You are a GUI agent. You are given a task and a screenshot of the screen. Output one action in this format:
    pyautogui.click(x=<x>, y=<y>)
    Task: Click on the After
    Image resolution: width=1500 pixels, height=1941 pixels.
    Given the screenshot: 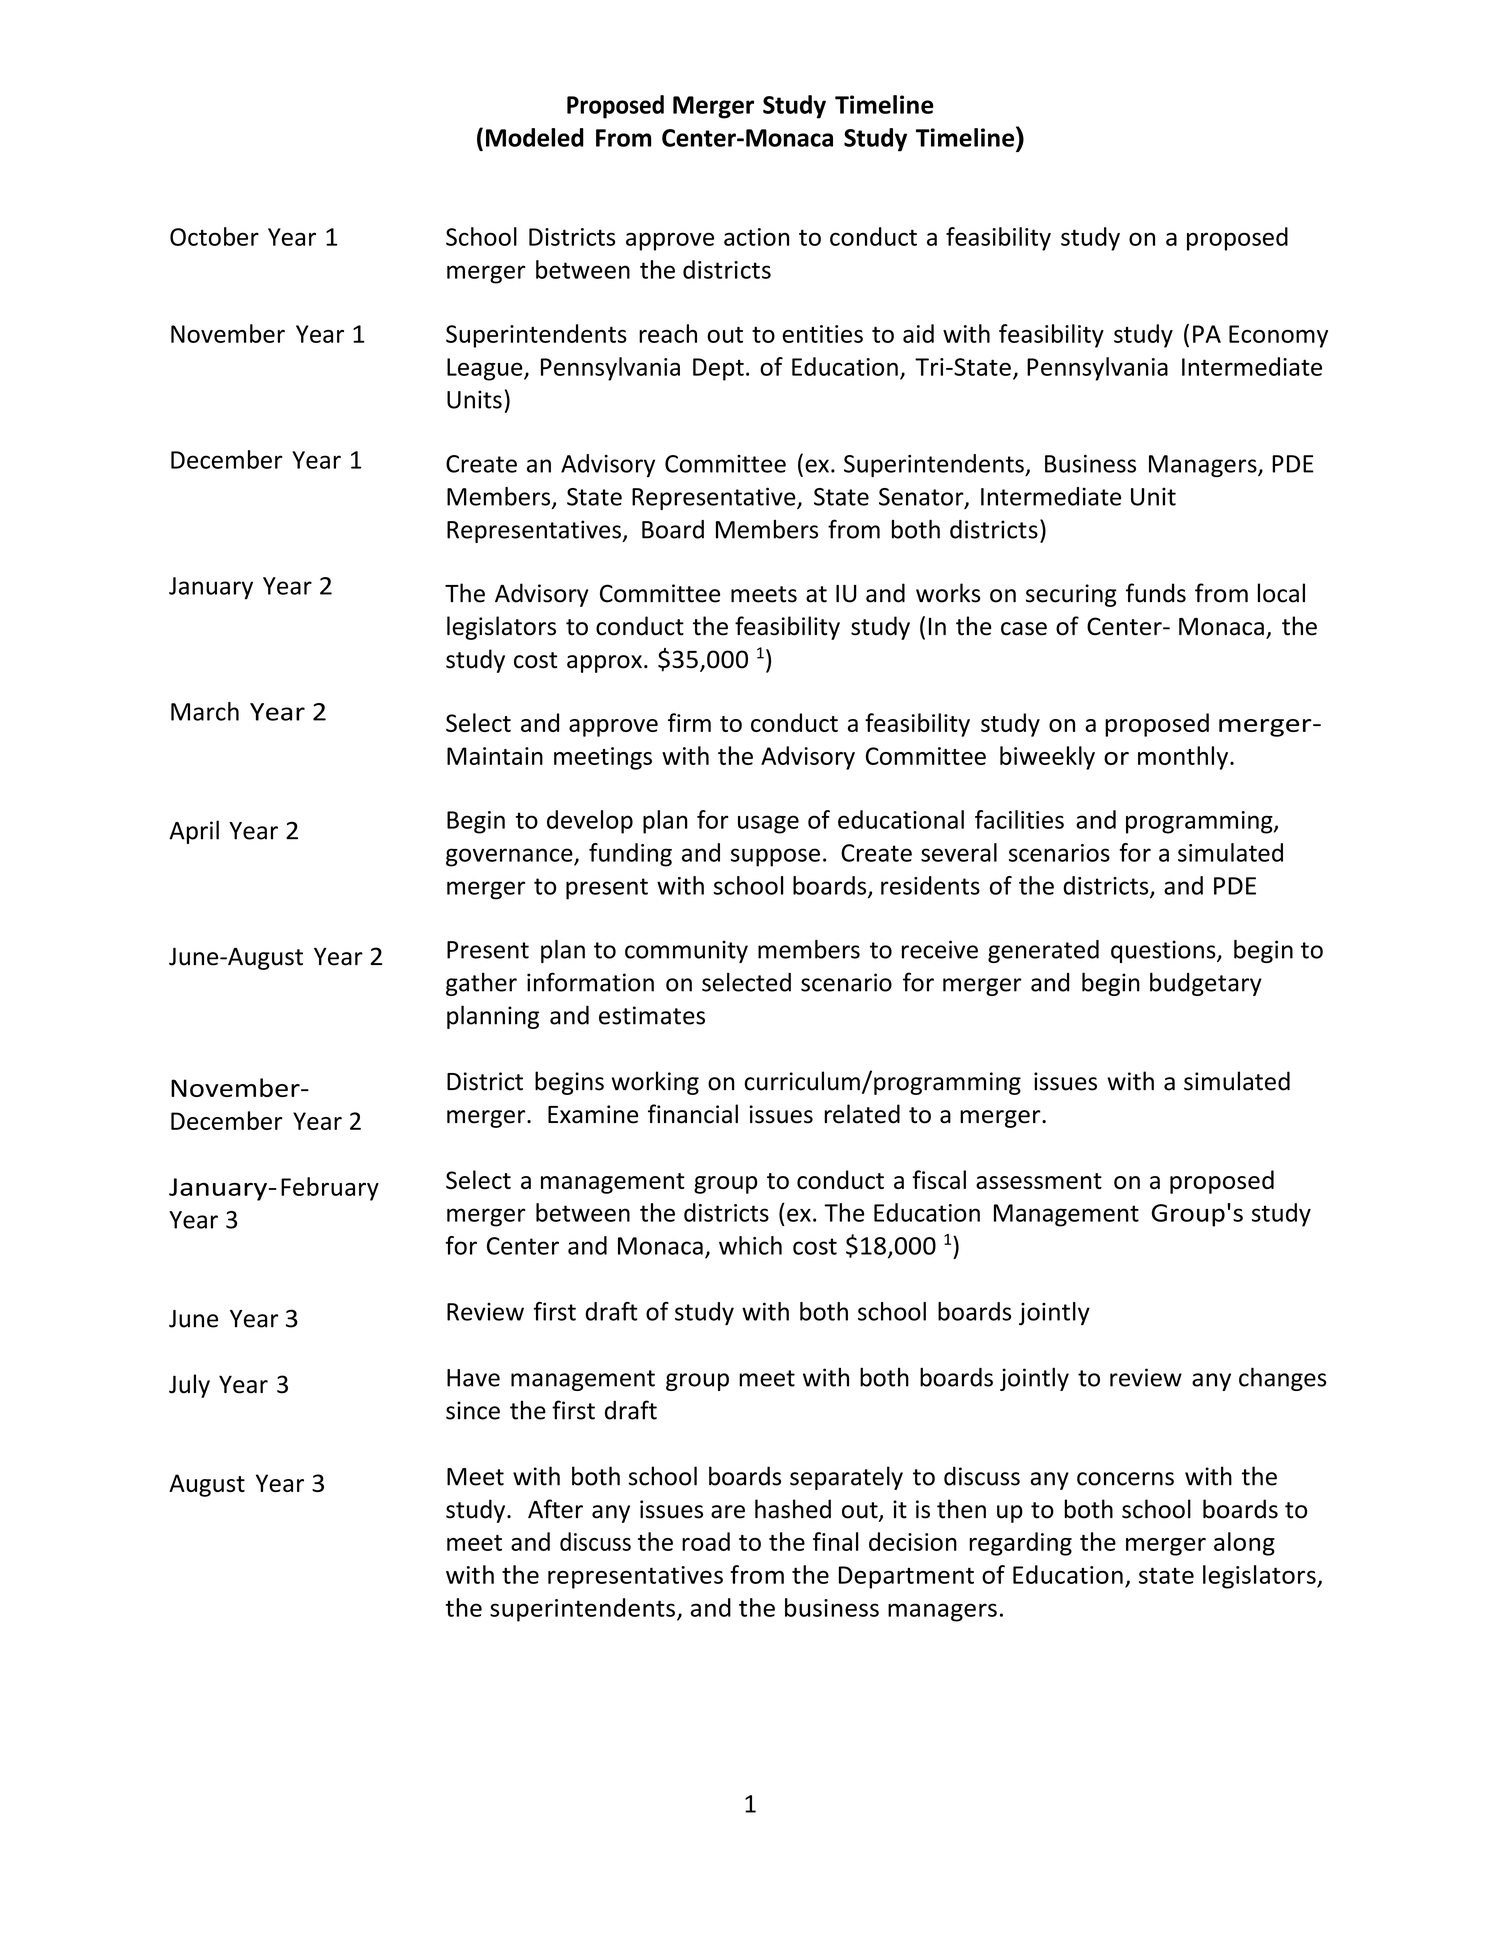 What is the action you would take?
    pyautogui.click(x=555, y=1509)
